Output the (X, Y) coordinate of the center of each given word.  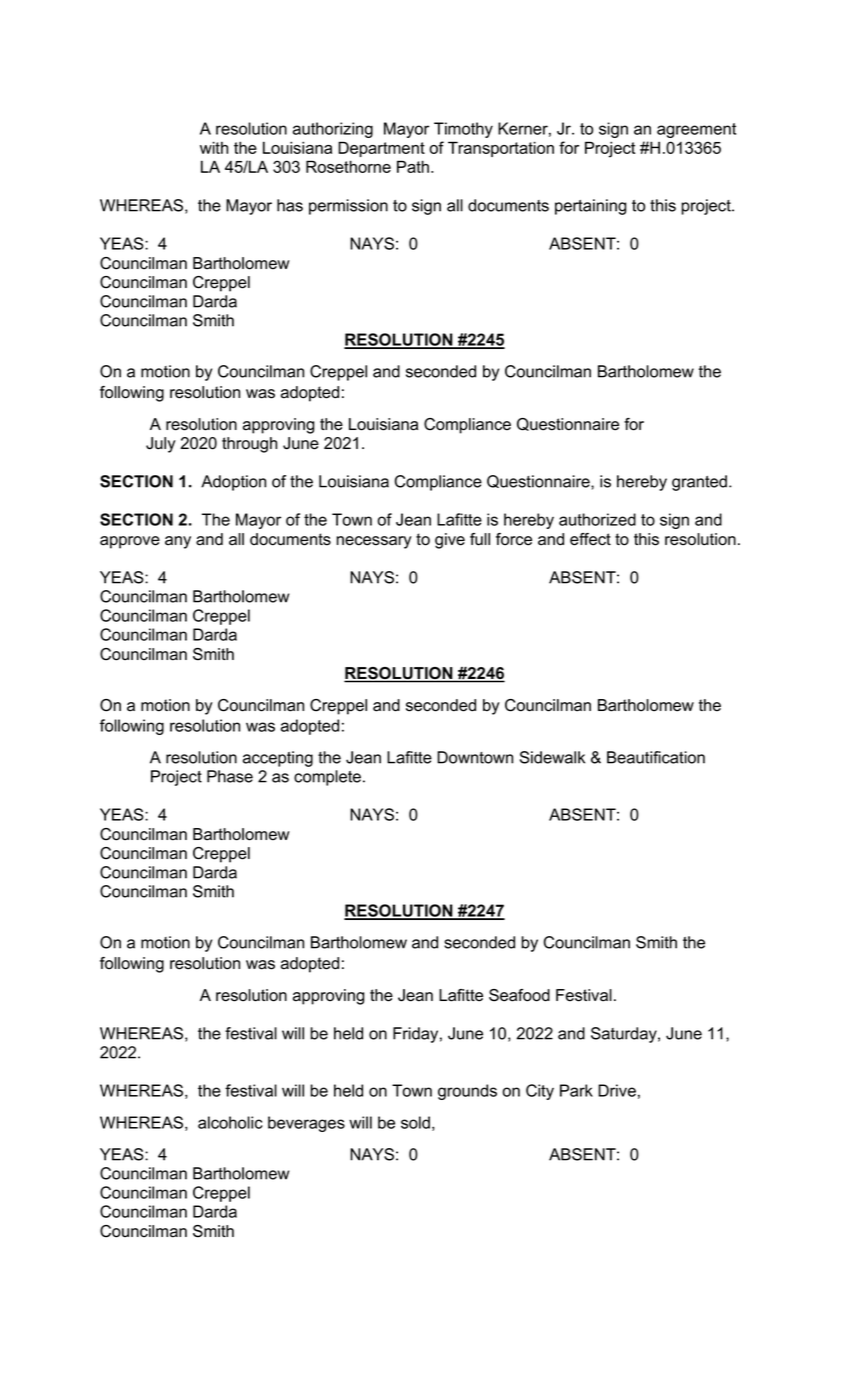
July (161, 445)
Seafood (519, 995)
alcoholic (230, 1122)
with (214, 147)
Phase (230, 776)
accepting (278, 759)
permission (348, 207)
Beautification (656, 757)
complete (329, 778)
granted (699, 483)
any (178, 542)
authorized (597, 519)
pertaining (591, 207)
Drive (617, 1090)
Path (414, 166)
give (450, 541)
